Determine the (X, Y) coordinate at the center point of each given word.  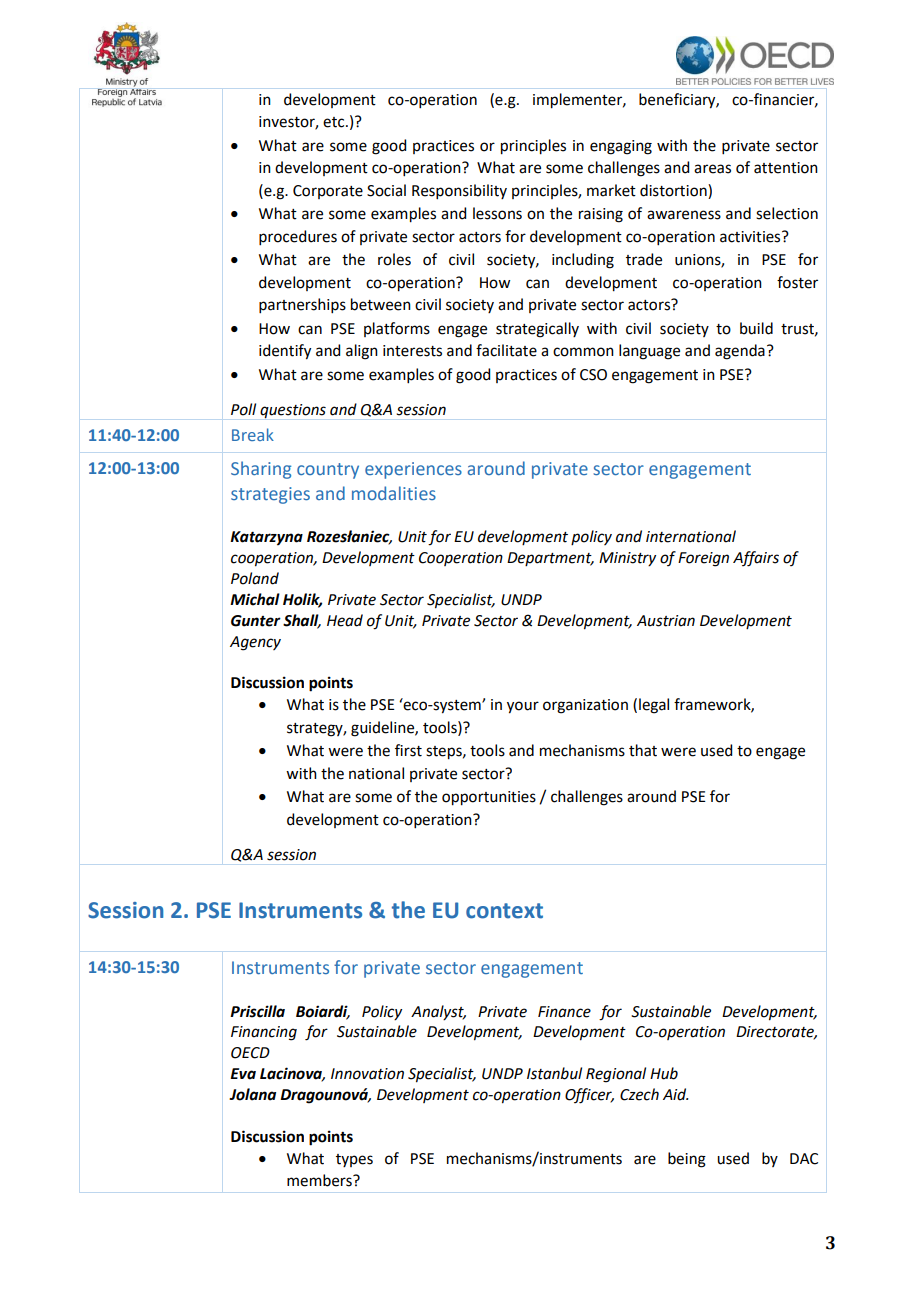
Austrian (666, 621)
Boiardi (323, 1012)
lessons (497, 213)
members (320, 1180)
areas (712, 169)
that (643, 750)
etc (335, 122)
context (504, 911)
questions (293, 411)
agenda (740, 352)
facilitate (506, 350)
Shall (302, 621)
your (523, 707)
